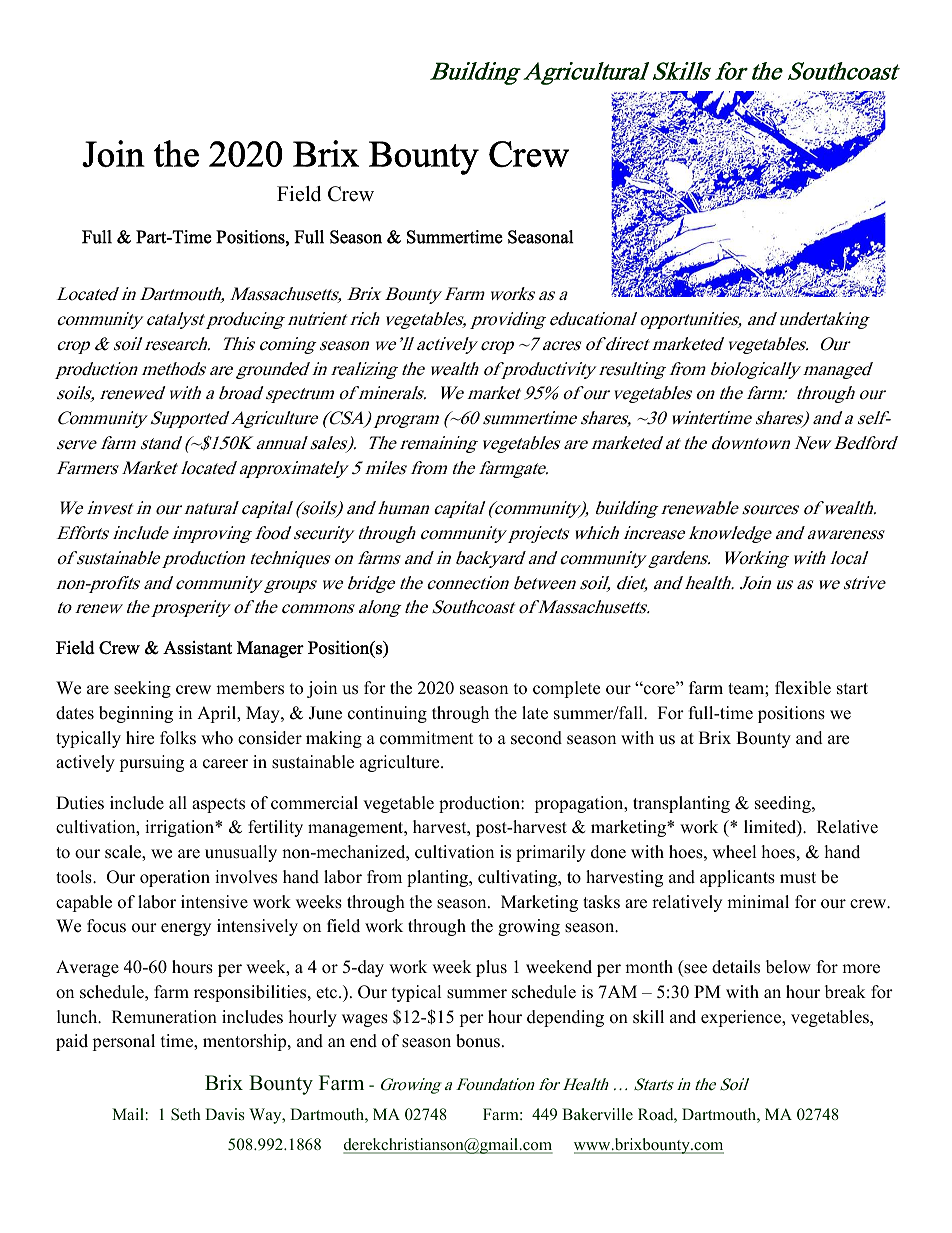 The width and height of the document is (952, 1233). I want to click on complete, so click(566, 689).
